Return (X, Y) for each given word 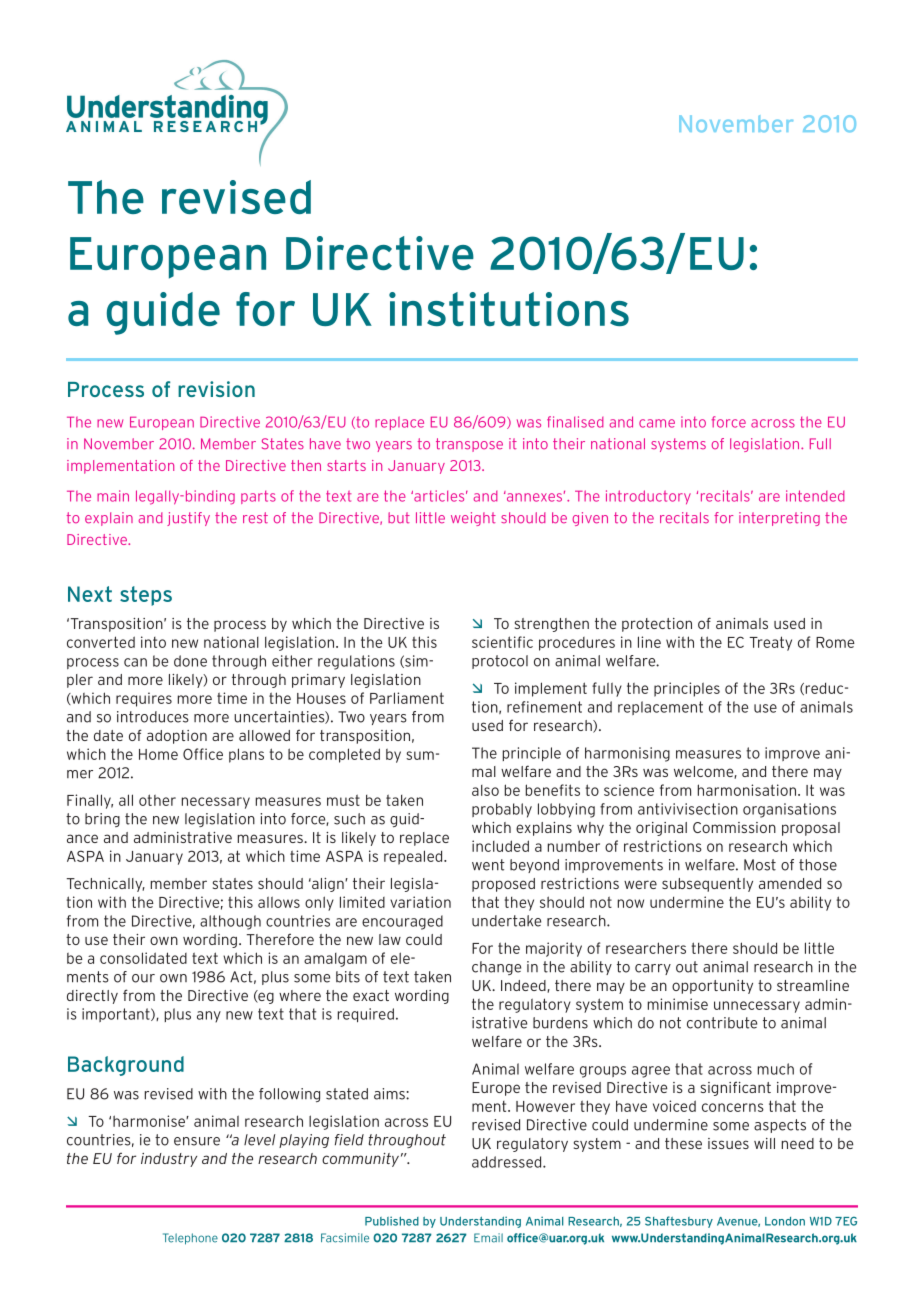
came (657, 423)
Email (488, 1238)
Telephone (190, 1239)
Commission (734, 827)
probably (502, 810)
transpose (469, 445)
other (157, 800)
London (785, 1221)
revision (216, 389)
